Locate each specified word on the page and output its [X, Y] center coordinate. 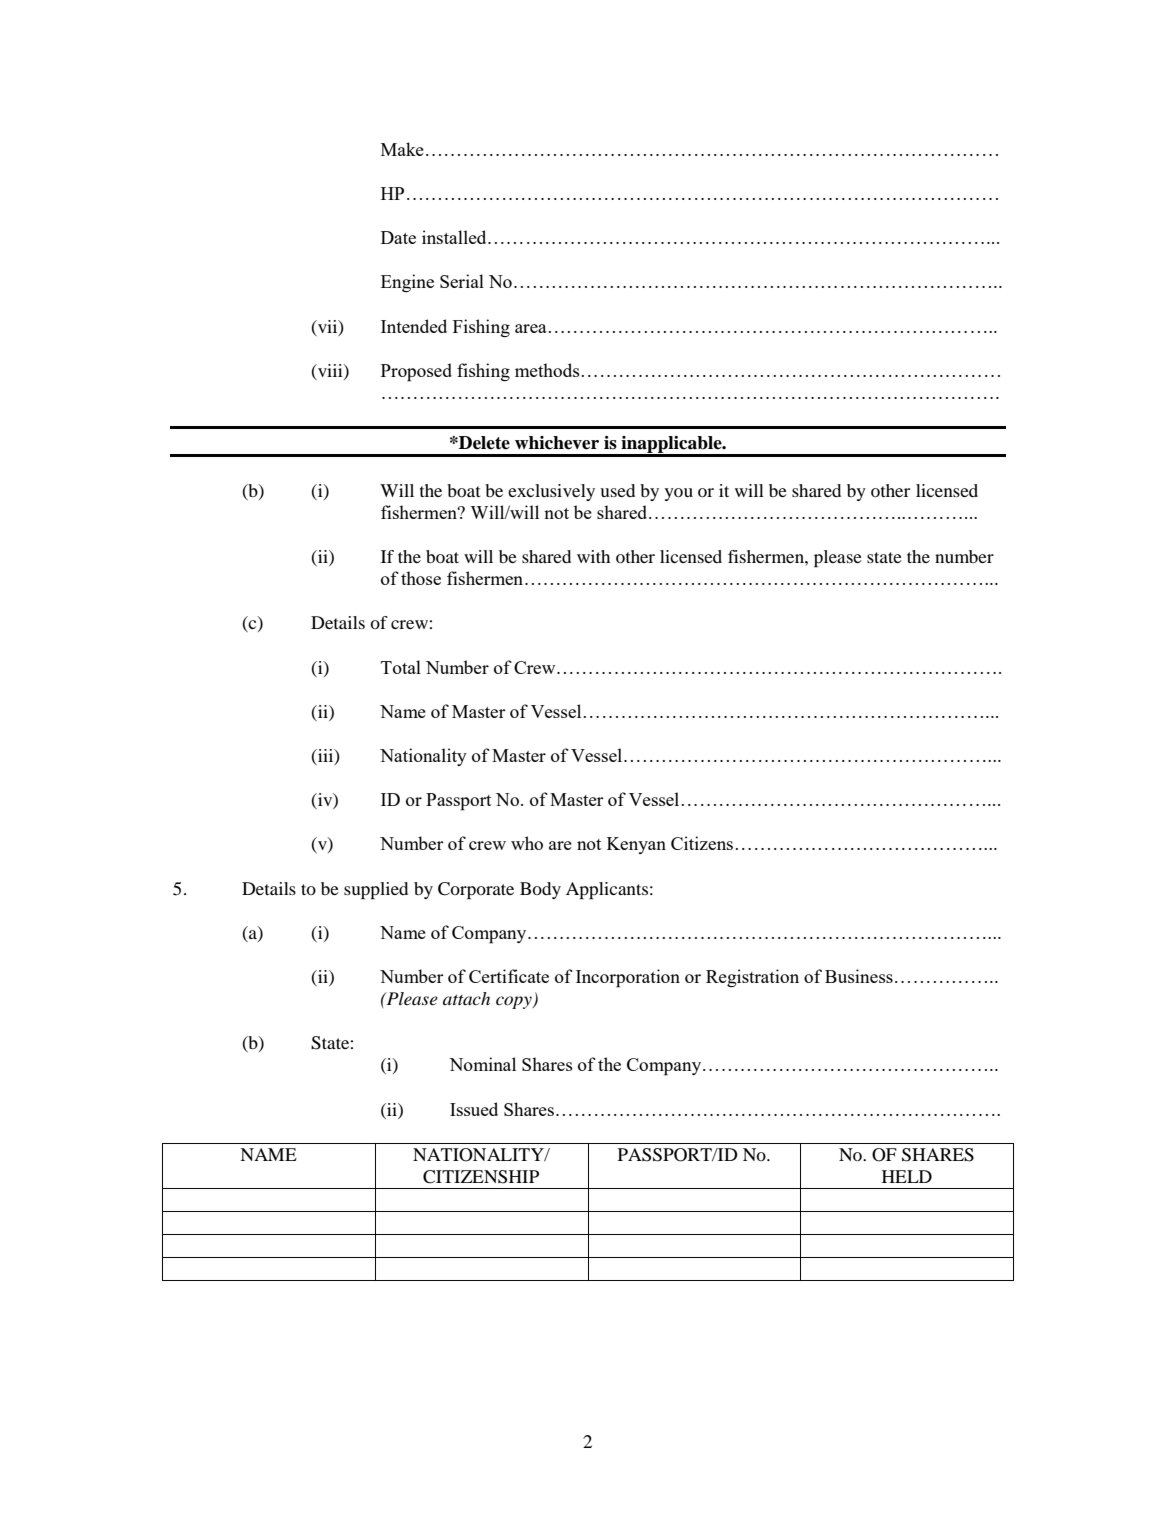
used [617, 490]
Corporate [476, 890]
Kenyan [636, 845]
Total [401, 667]
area [531, 328]
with [593, 556]
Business [859, 976]
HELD [907, 1176]
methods [547, 370]
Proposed [416, 372]
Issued [474, 1109]
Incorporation [628, 978]
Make [402, 149]
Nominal [482, 1064]
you [678, 494]
